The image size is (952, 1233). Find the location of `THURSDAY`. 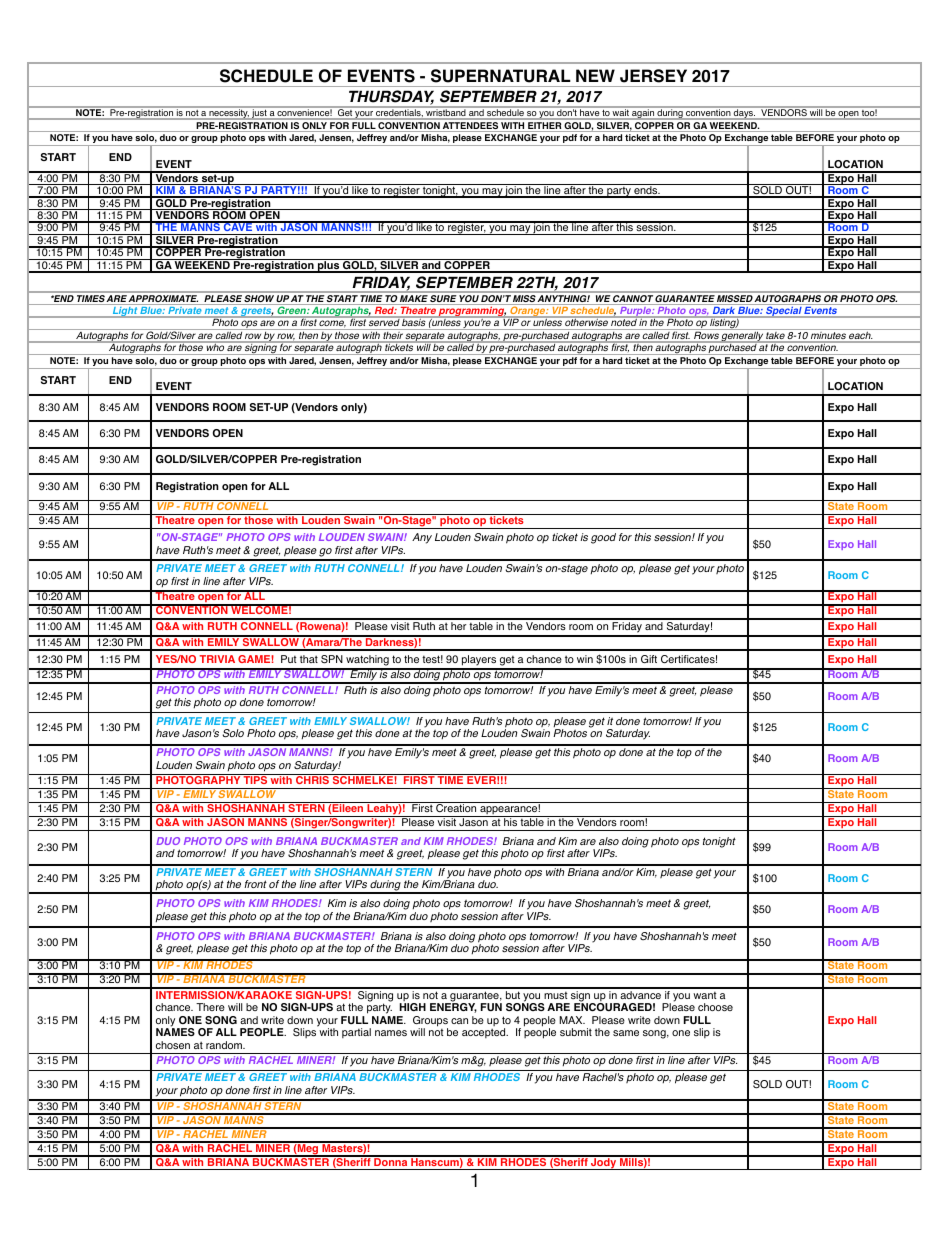

THURSDAY is located at coordinates (391, 97).
